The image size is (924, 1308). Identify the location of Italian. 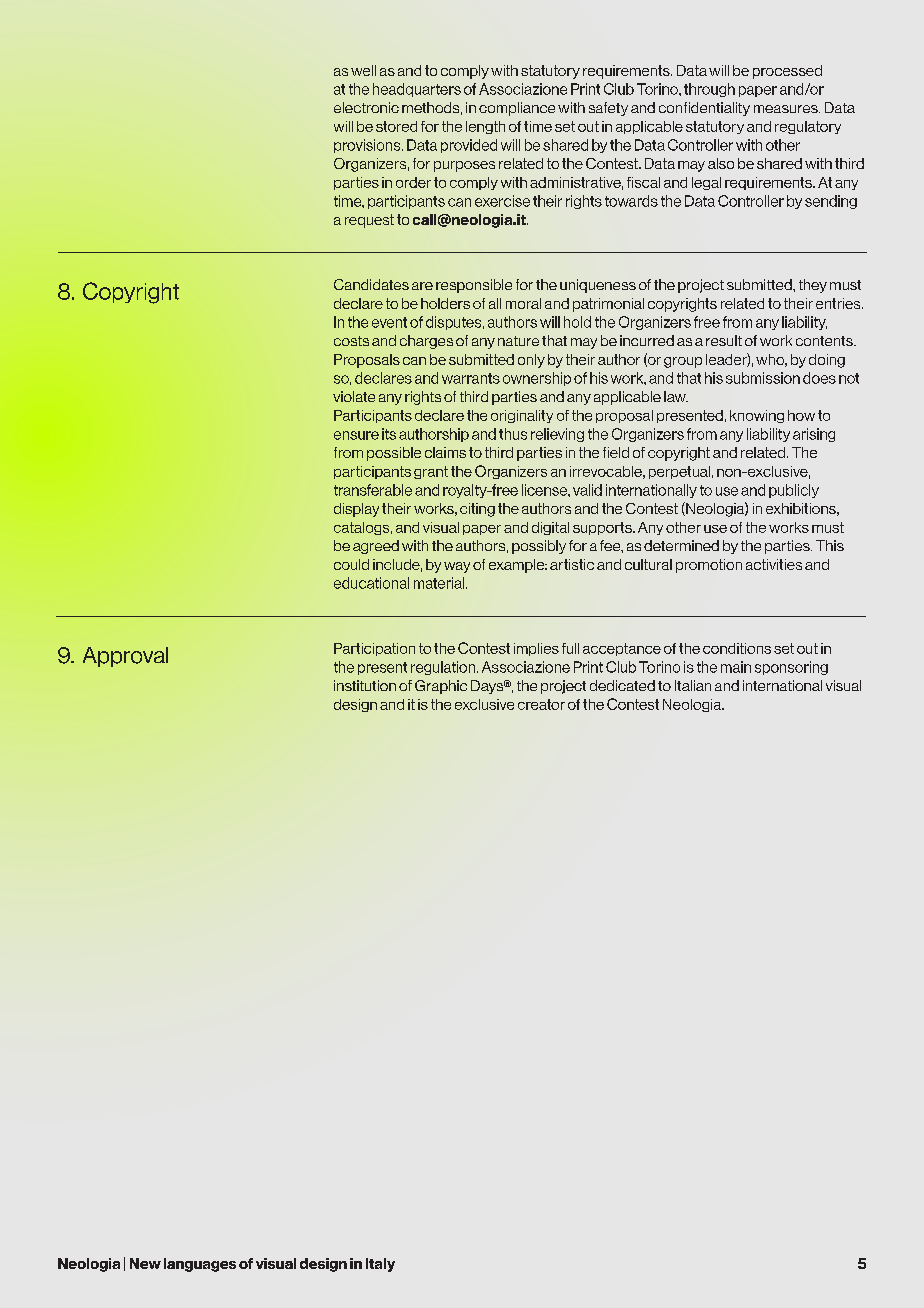
(693, 685).
